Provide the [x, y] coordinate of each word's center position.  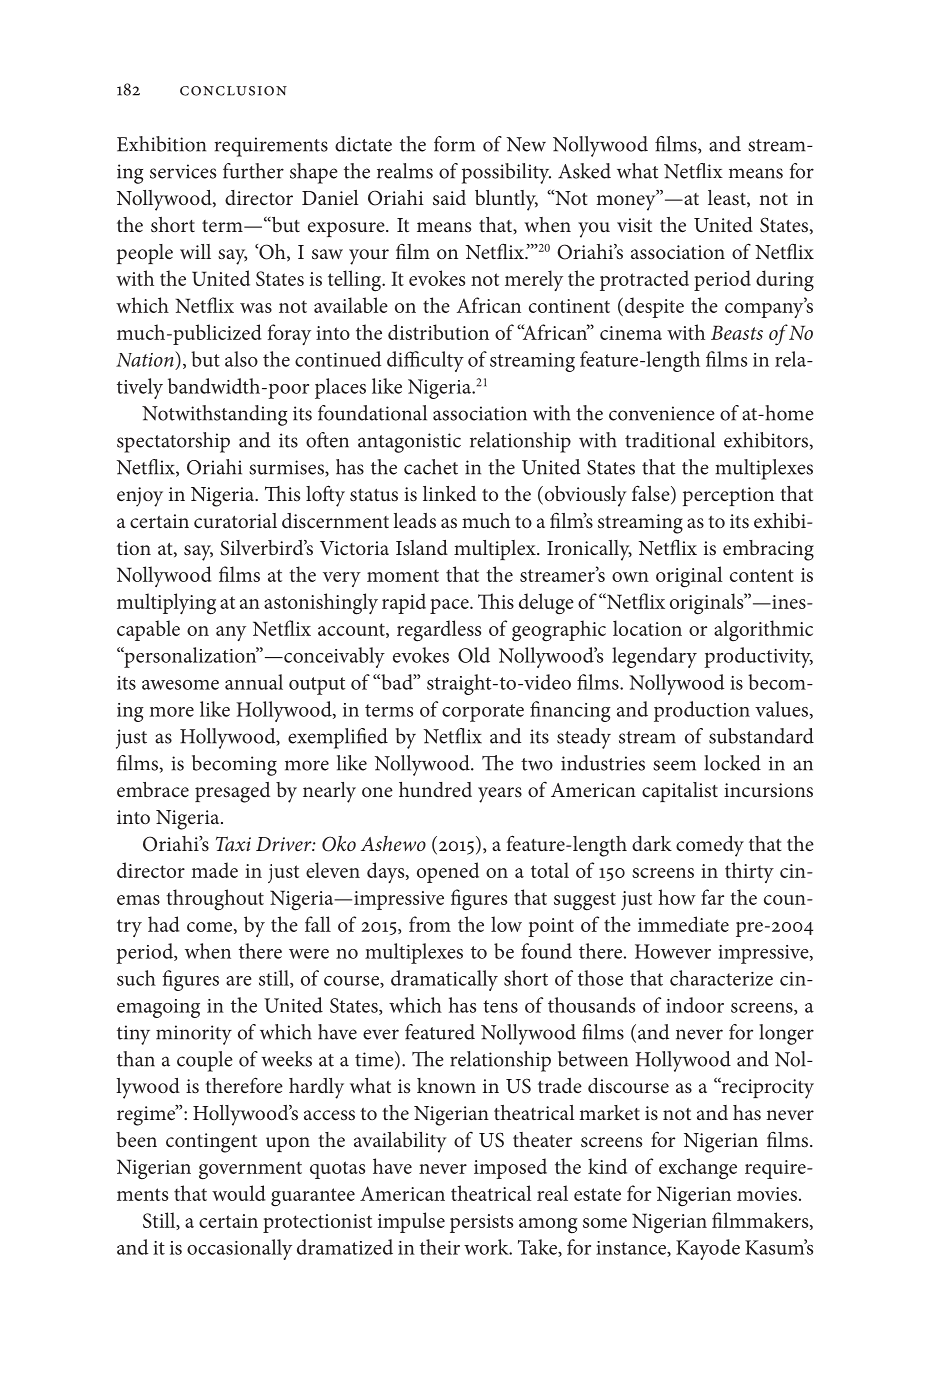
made [214, 870]
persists [481, 1223]
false [652, 494]
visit [634, 225]
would [239, 1193]
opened [448, 872]
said [449, 198]
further [253, 171]
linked [449, 493]
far [712, 897]
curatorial [235, 521]
